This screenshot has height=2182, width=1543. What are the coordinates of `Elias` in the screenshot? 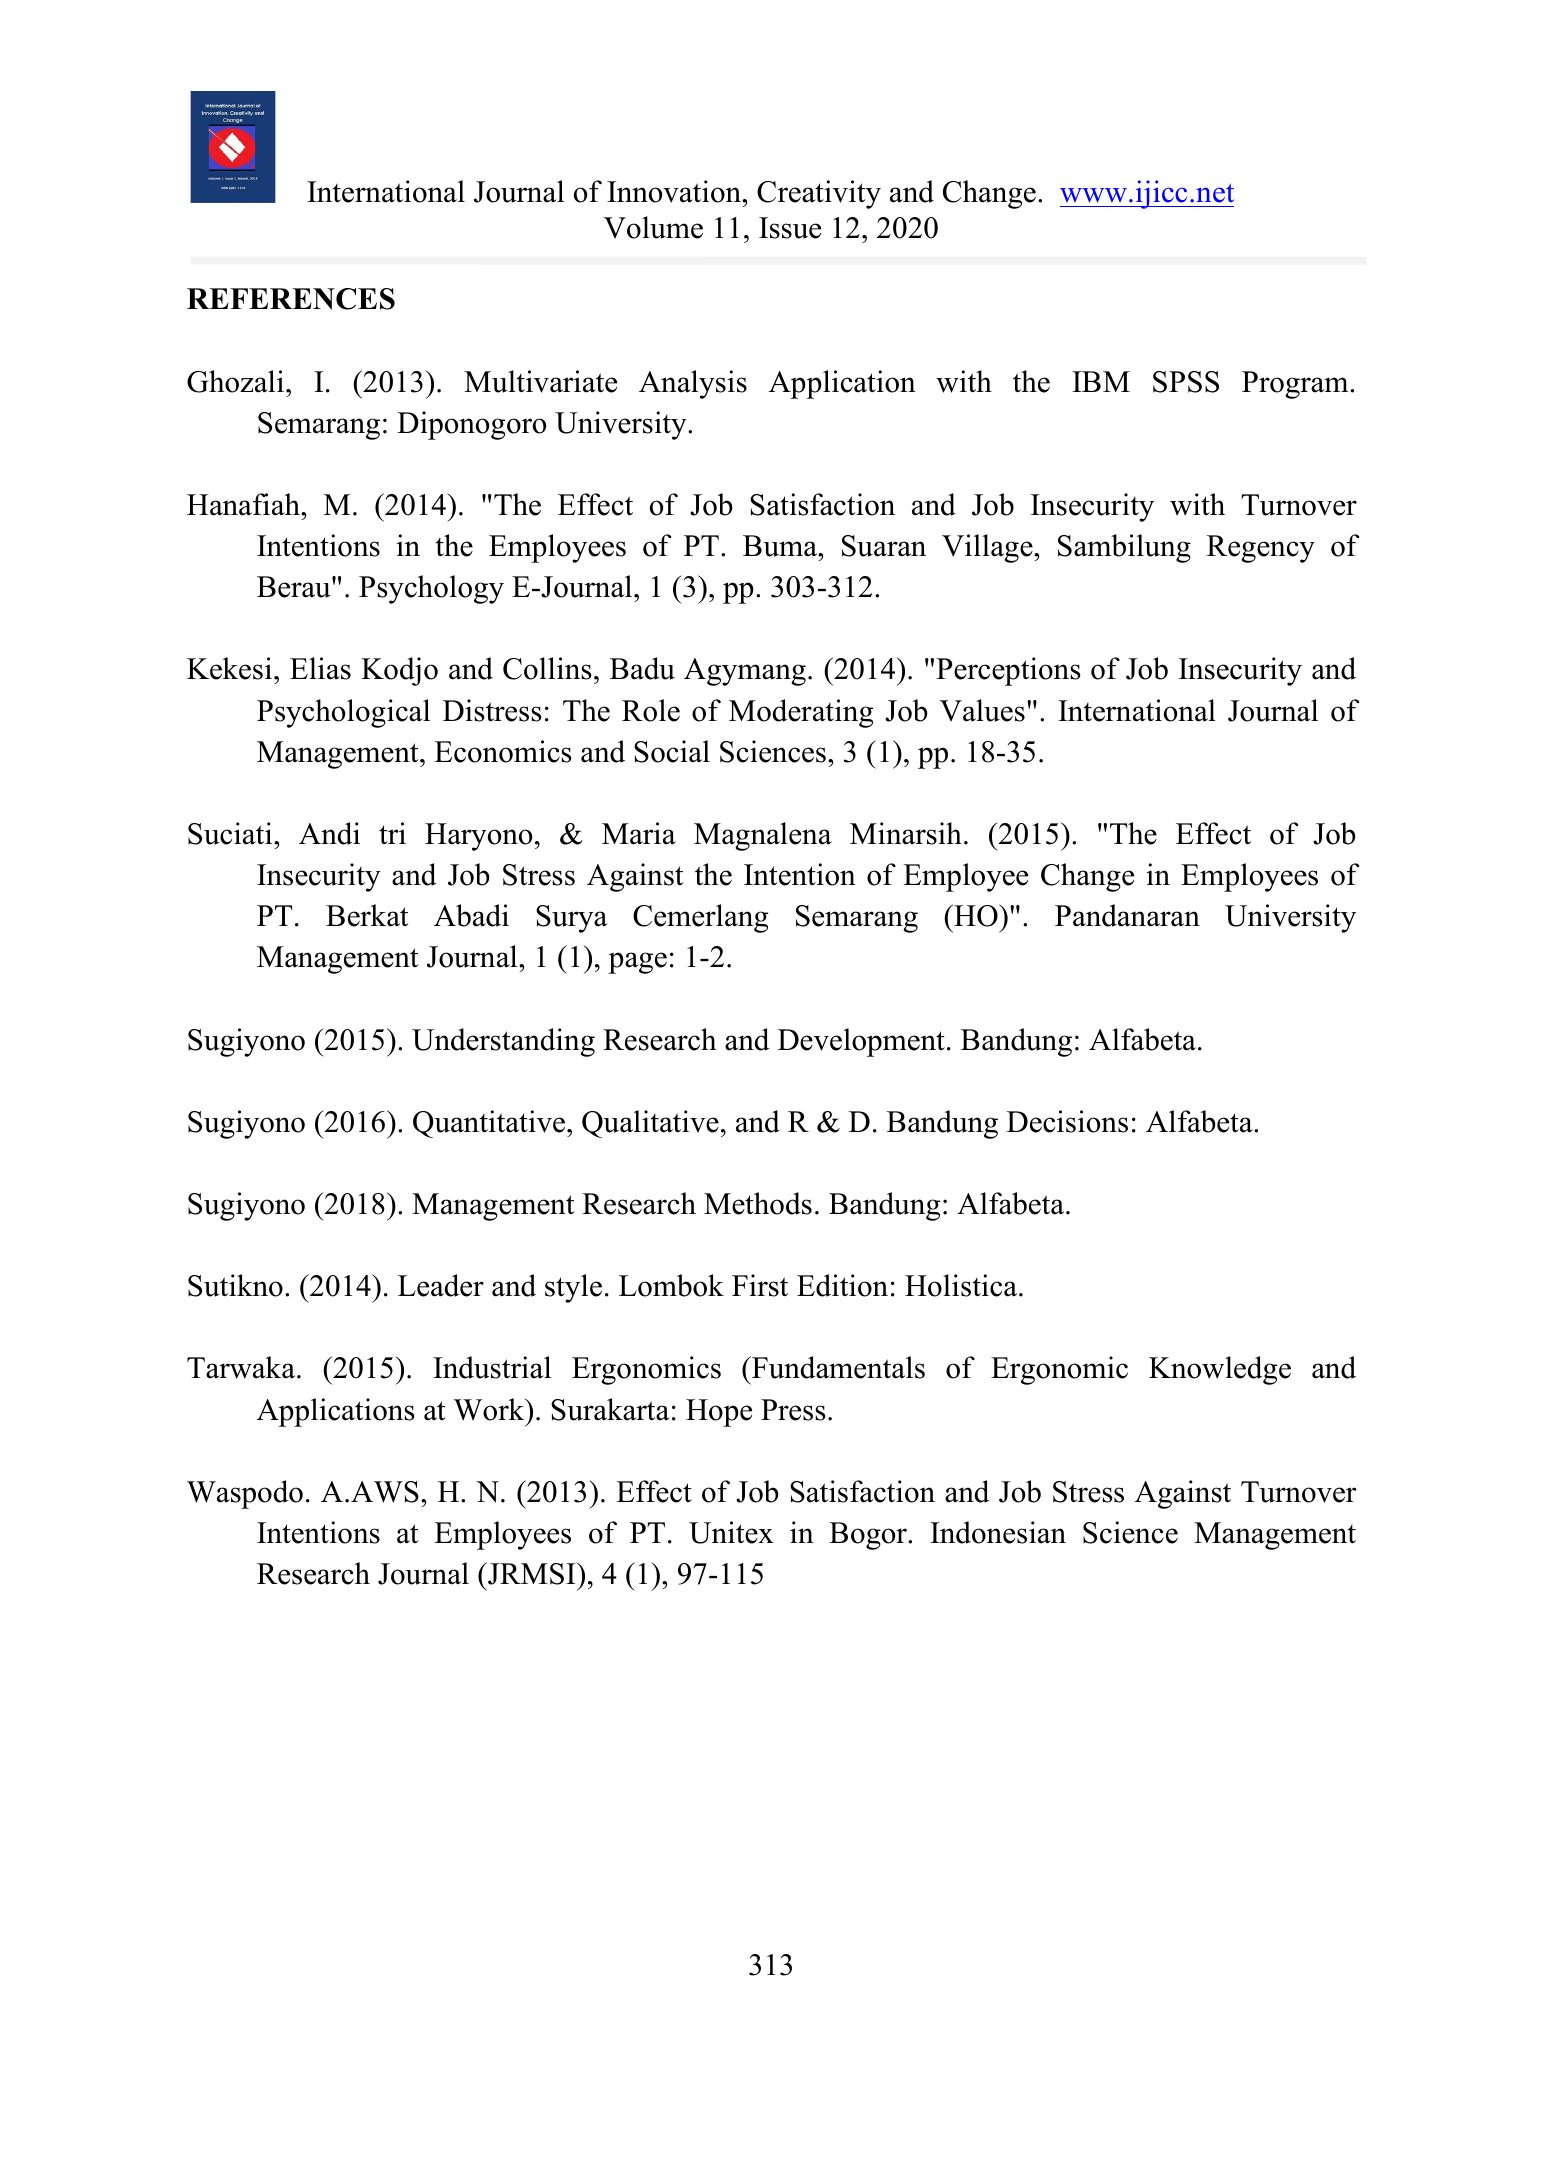 It's located at (320, 668).
